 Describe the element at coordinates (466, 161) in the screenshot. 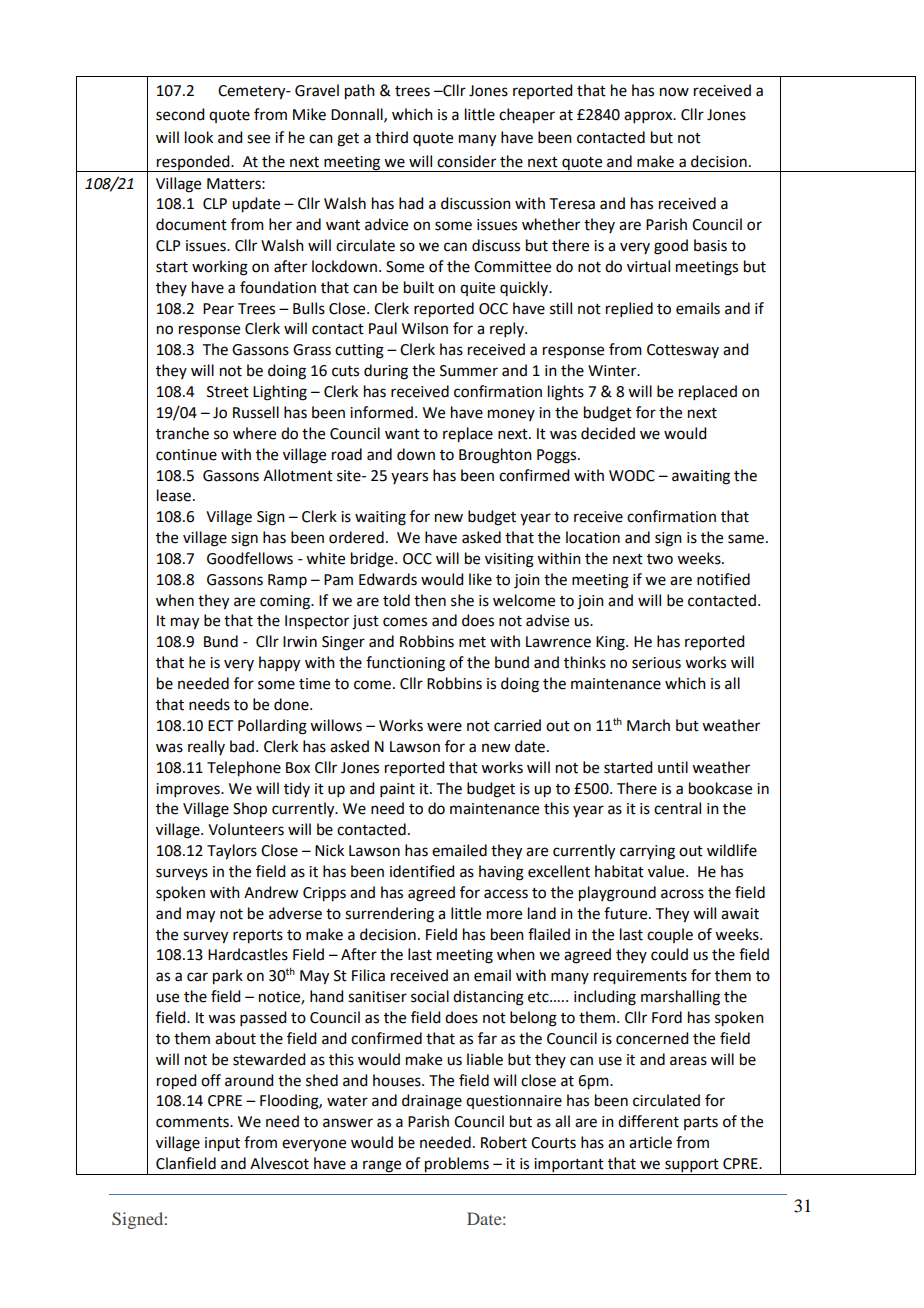

I see `consider` at that location.
